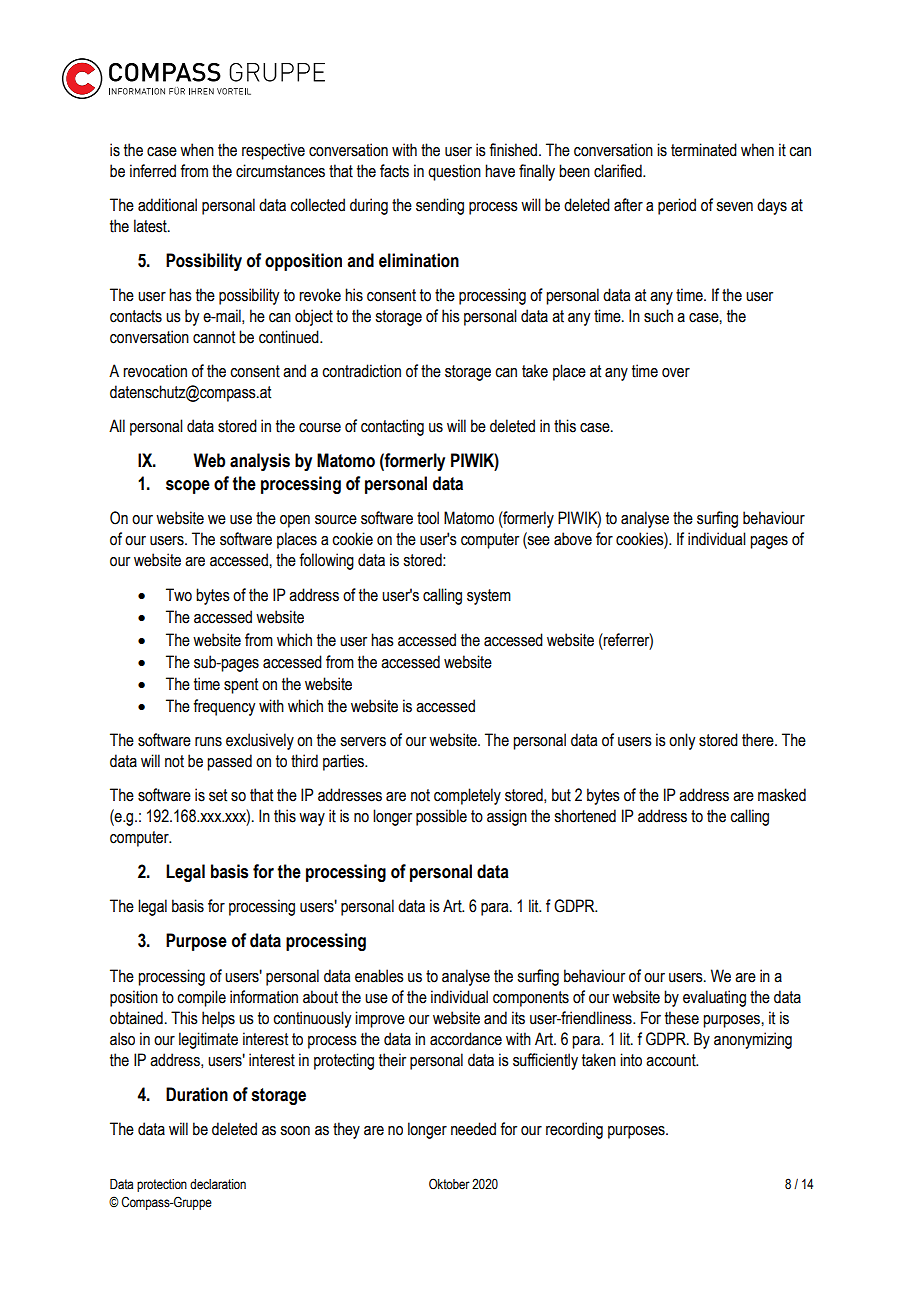 This page has height=1308, width=924. What do you see at coordinates (782, 795) in the page?
I see `masked` at bounding box center [782, 795].
